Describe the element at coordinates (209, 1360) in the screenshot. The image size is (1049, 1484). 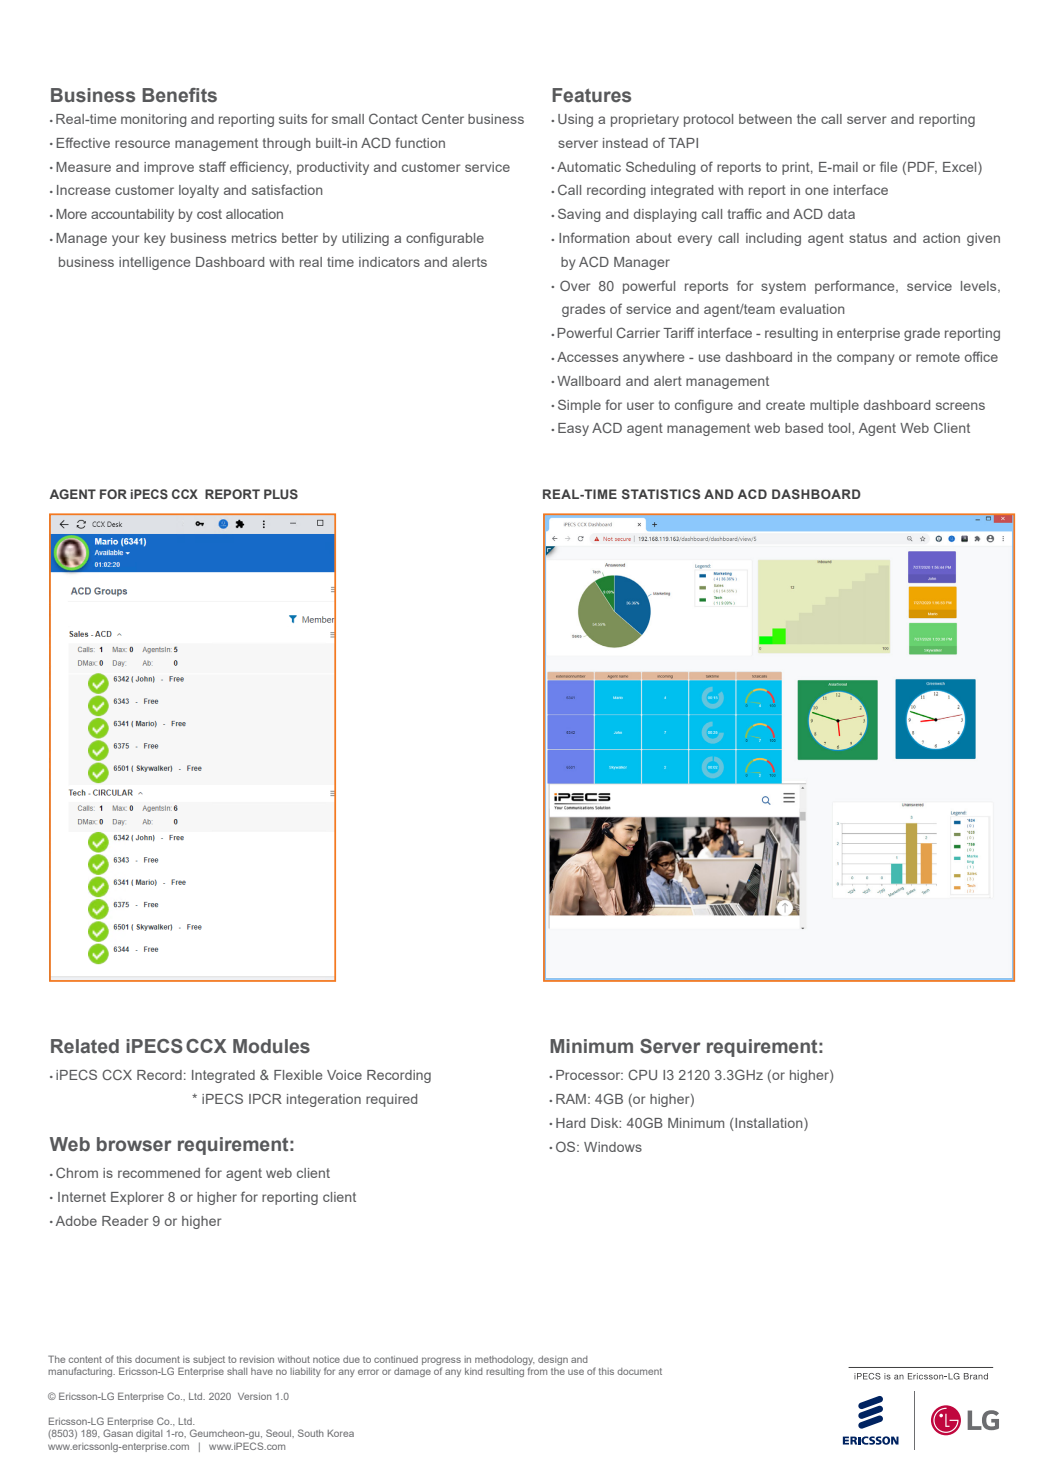
I see `subject` at that location.
